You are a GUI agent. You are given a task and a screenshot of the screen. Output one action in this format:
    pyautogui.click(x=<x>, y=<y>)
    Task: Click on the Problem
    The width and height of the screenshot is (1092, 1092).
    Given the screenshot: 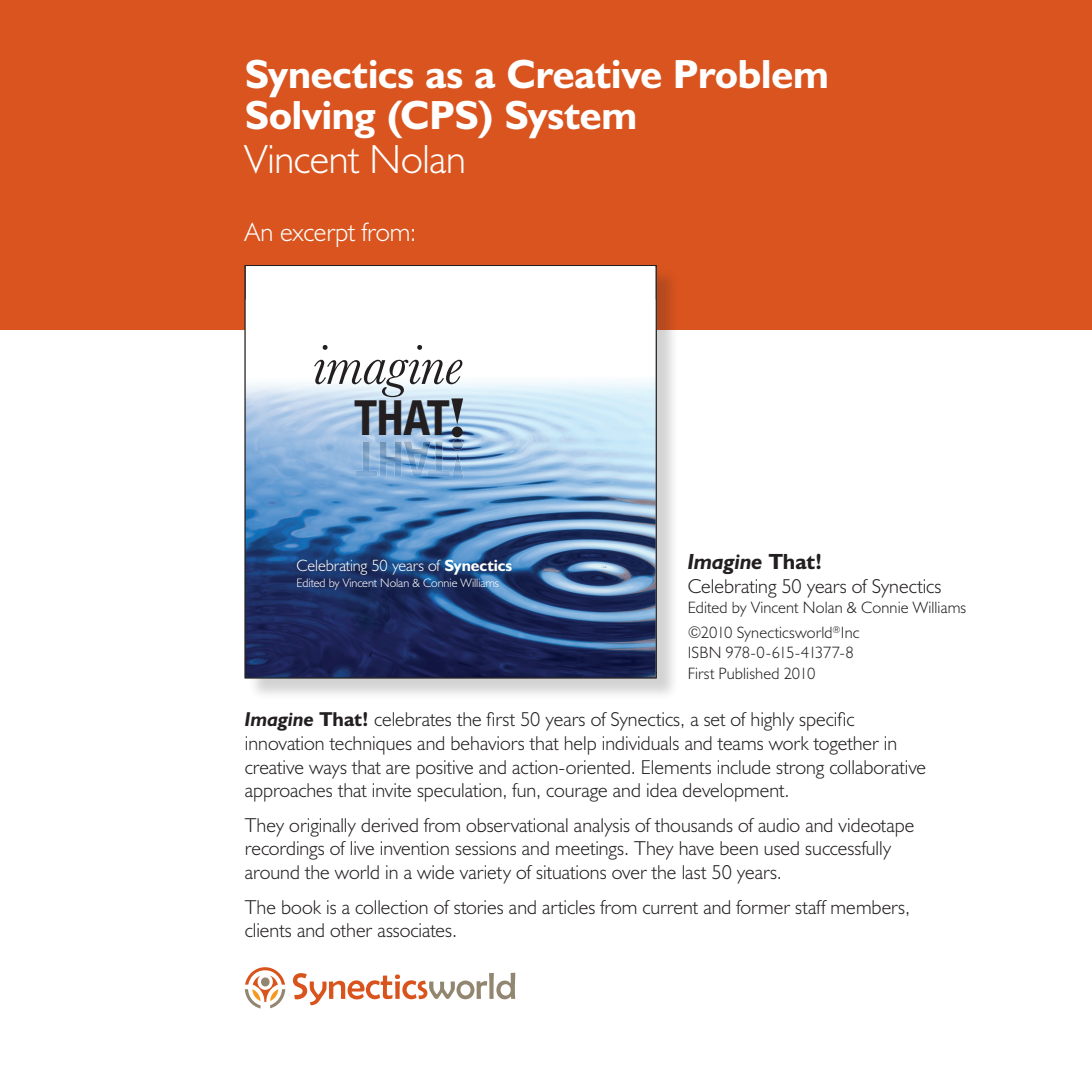 What is the action you would take?
    pyautogui.click(x=751, y=74)
